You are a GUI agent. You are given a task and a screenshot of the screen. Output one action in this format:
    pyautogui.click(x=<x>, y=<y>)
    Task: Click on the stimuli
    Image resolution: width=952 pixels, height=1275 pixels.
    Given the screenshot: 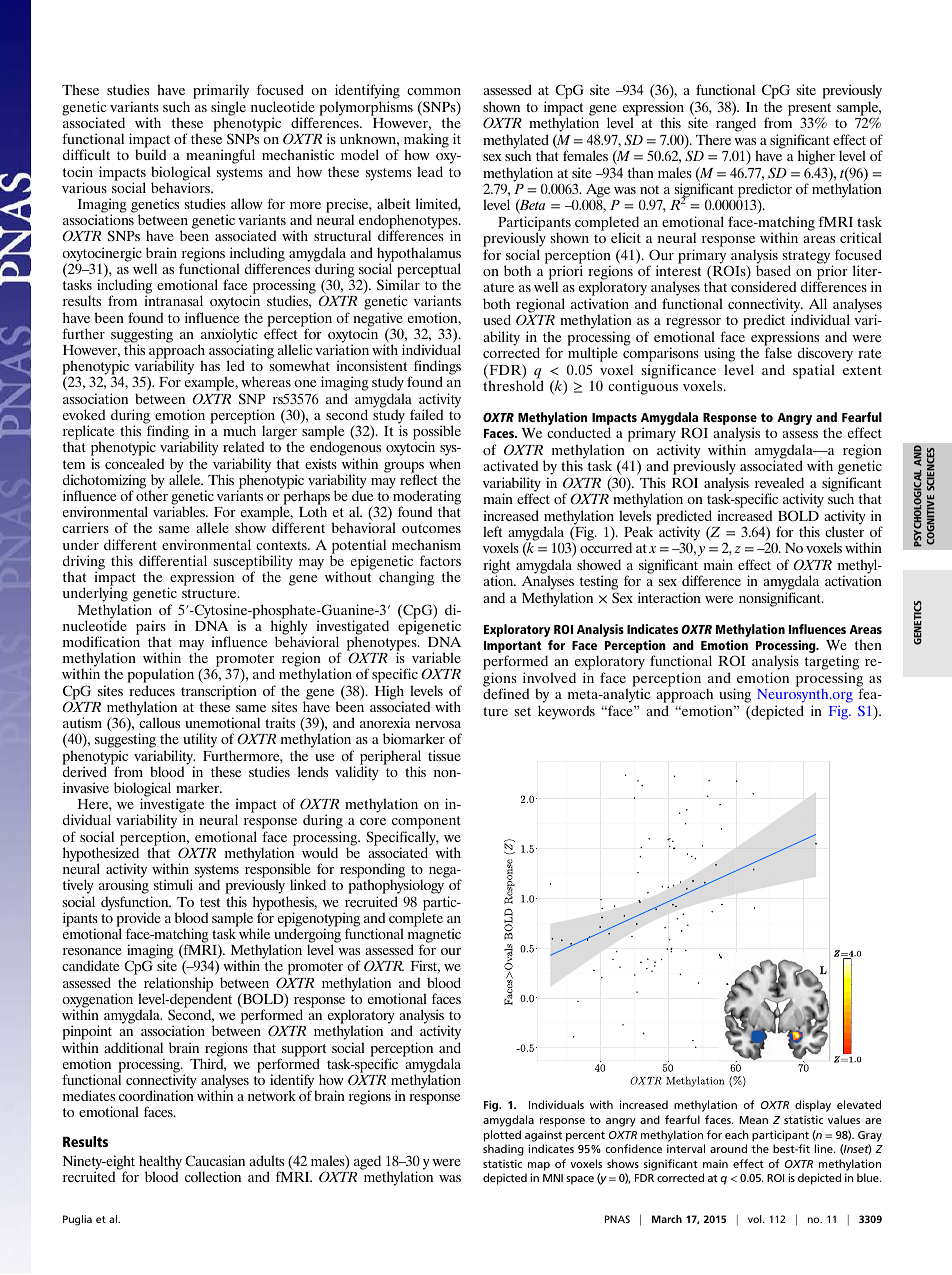 What is the action you would take?
    pyautogui.click(x=173, y=884)
